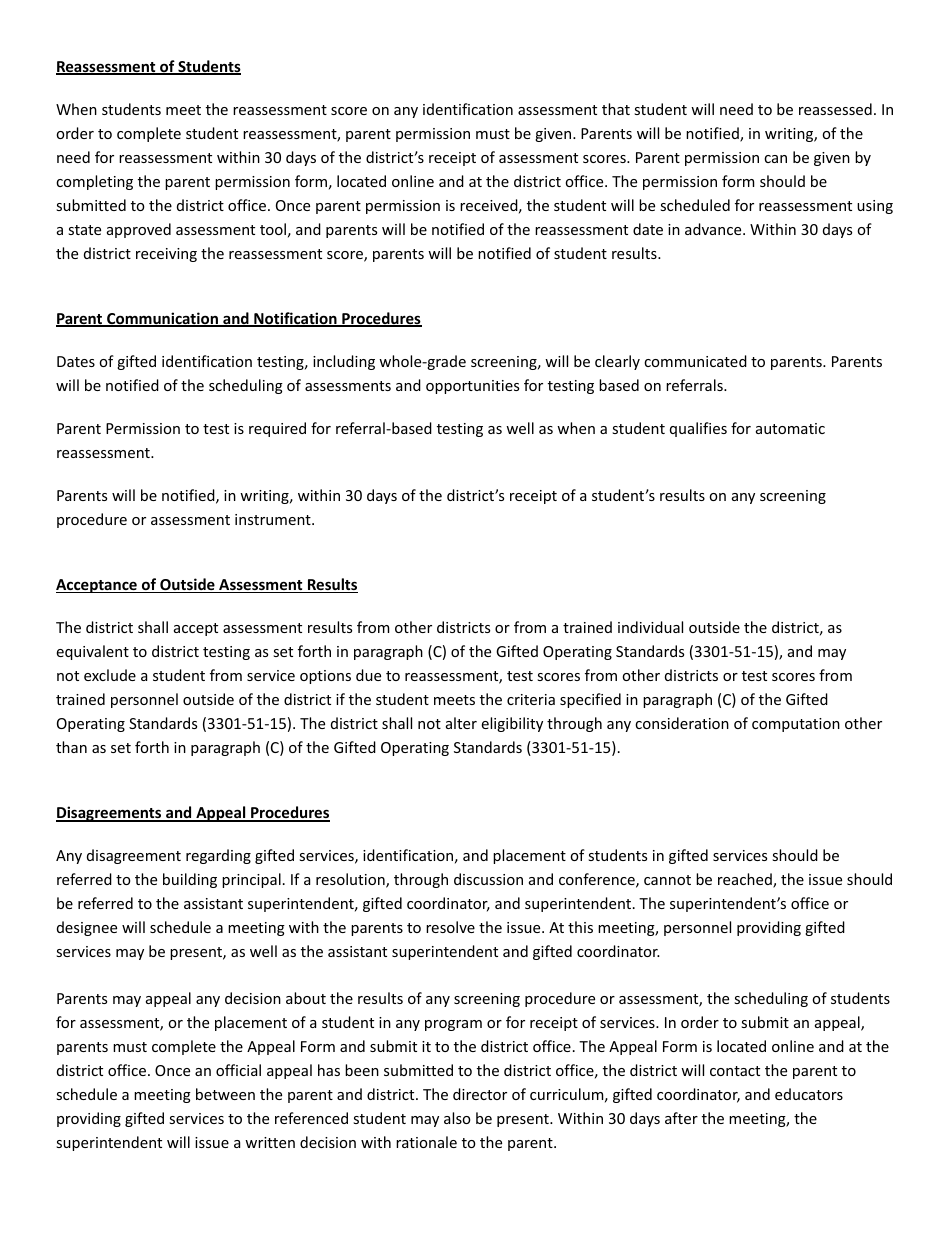  Describe the element at coordinates (225, 1094) in the document. I see `between` at that location.
